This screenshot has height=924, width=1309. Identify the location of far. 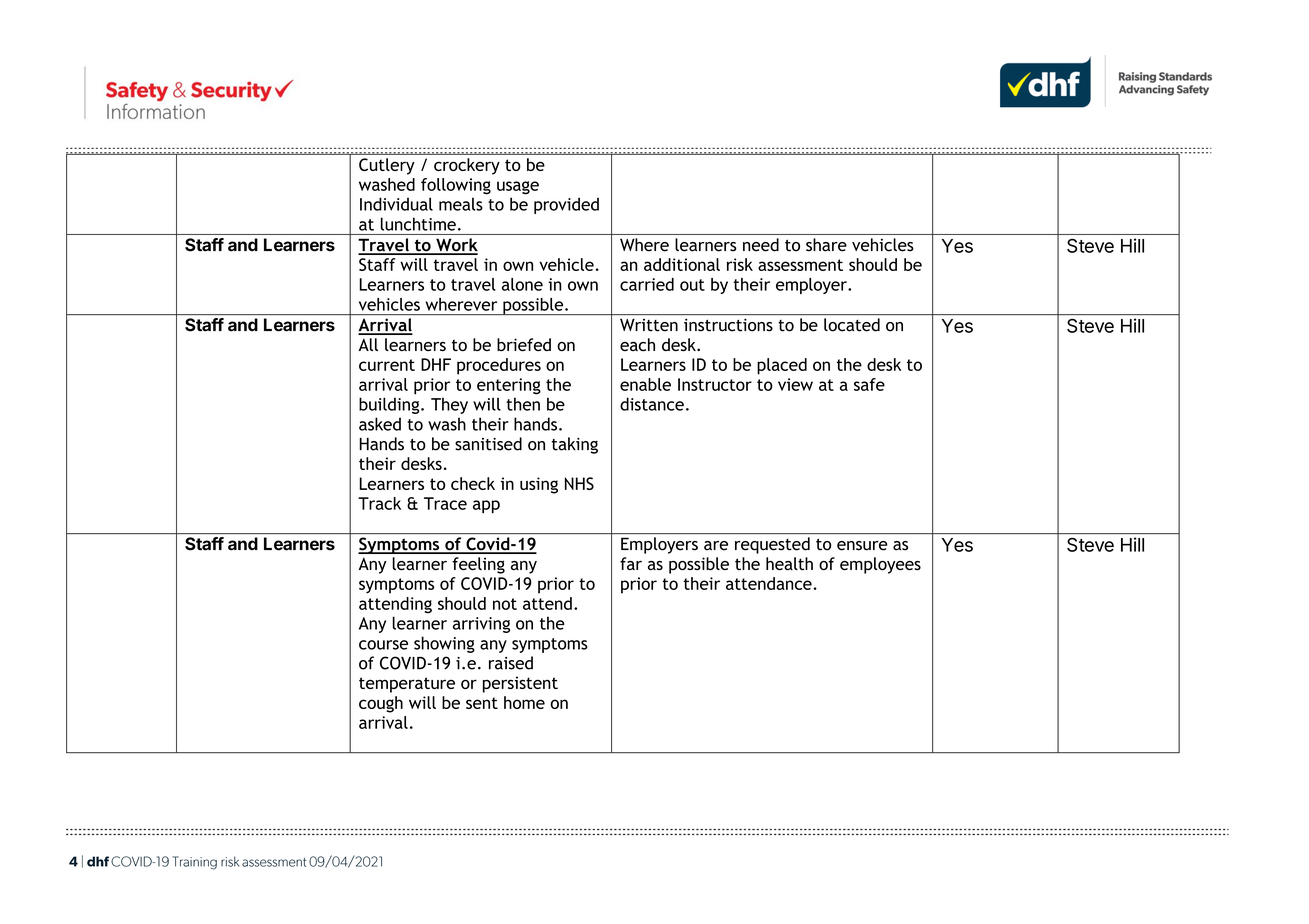
(631, 563).
